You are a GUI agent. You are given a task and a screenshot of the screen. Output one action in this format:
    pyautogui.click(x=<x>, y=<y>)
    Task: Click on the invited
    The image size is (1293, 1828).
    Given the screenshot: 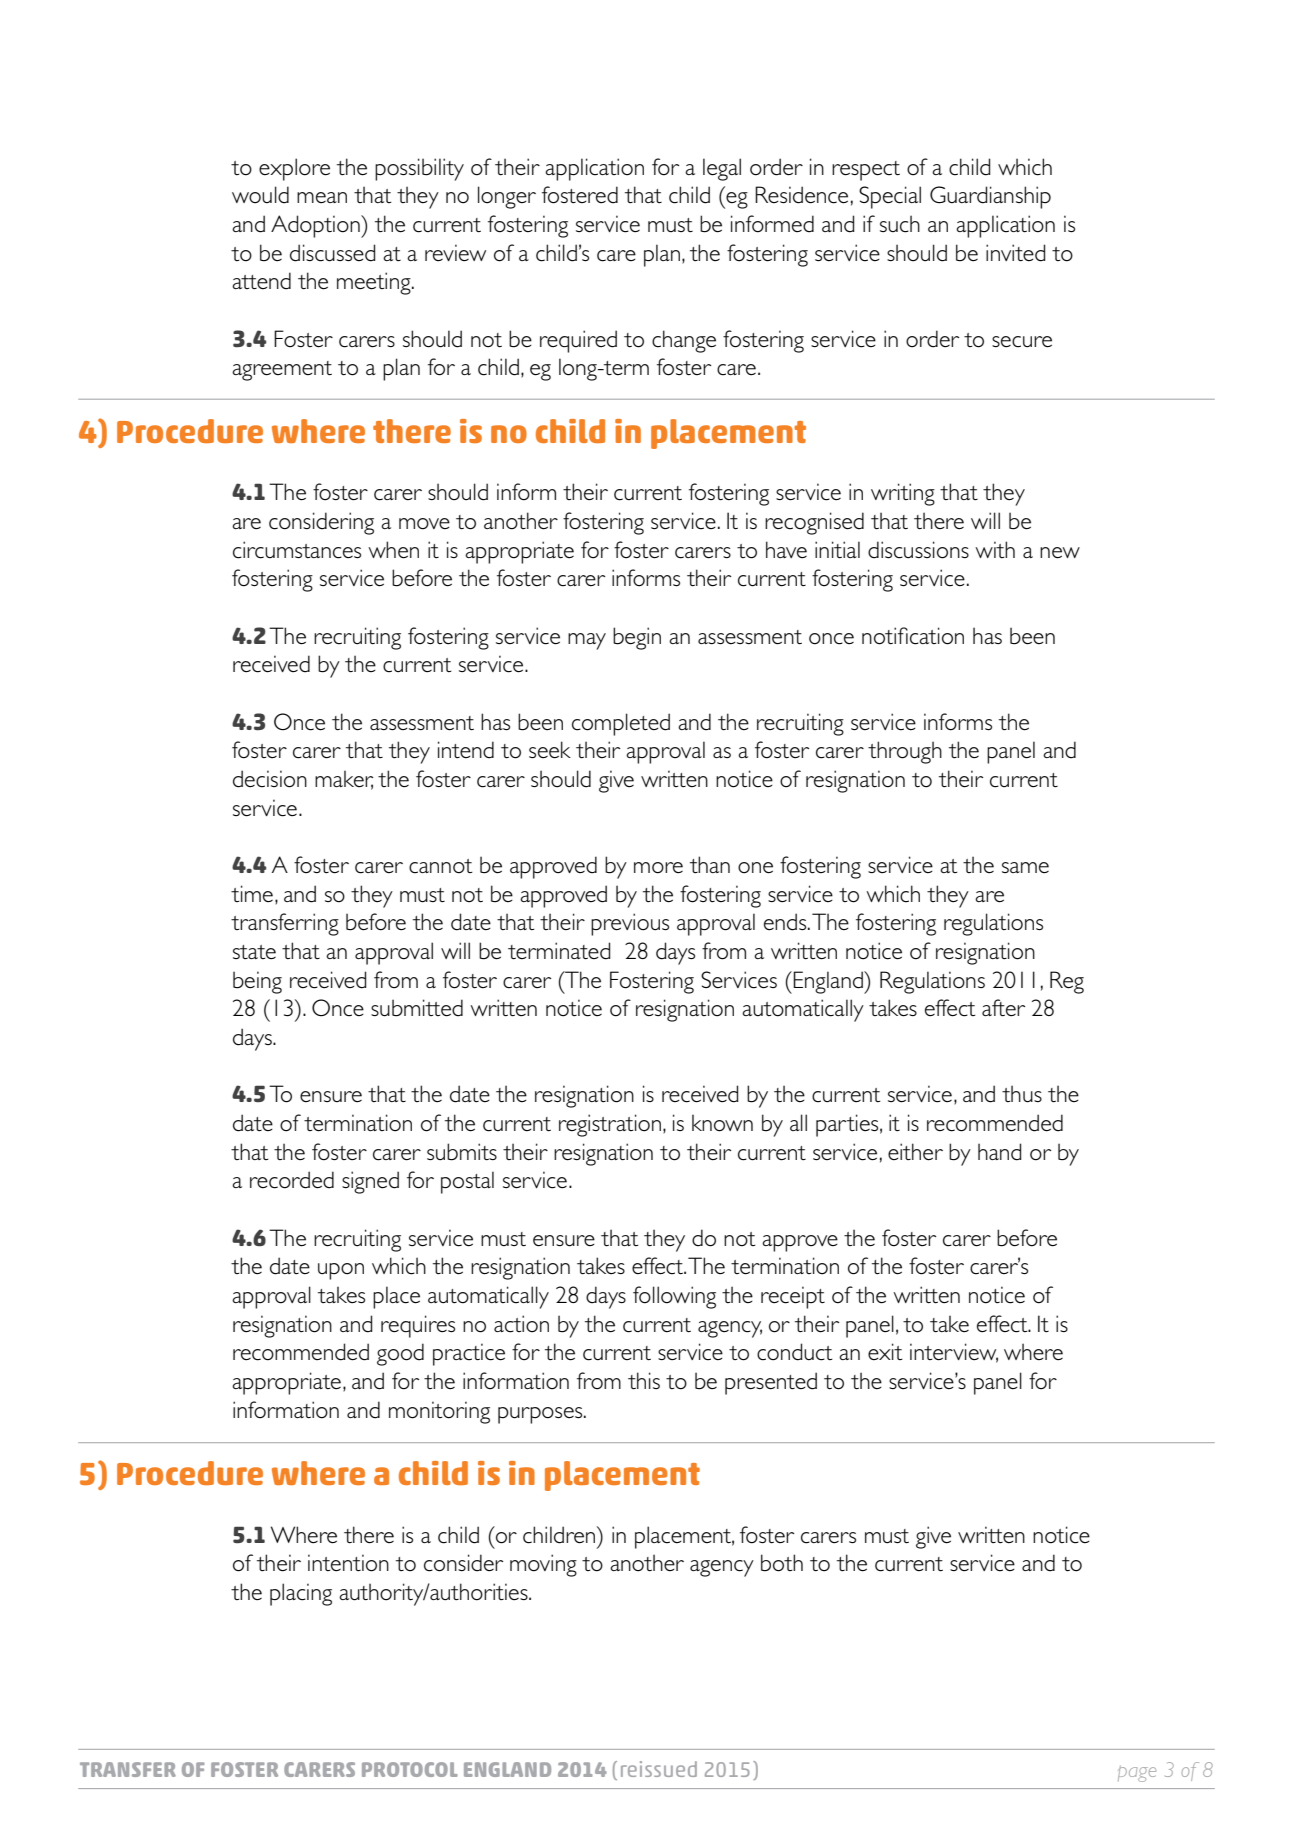 What is the action you would take?
    pyautogui.click(x=1015, y=253)
